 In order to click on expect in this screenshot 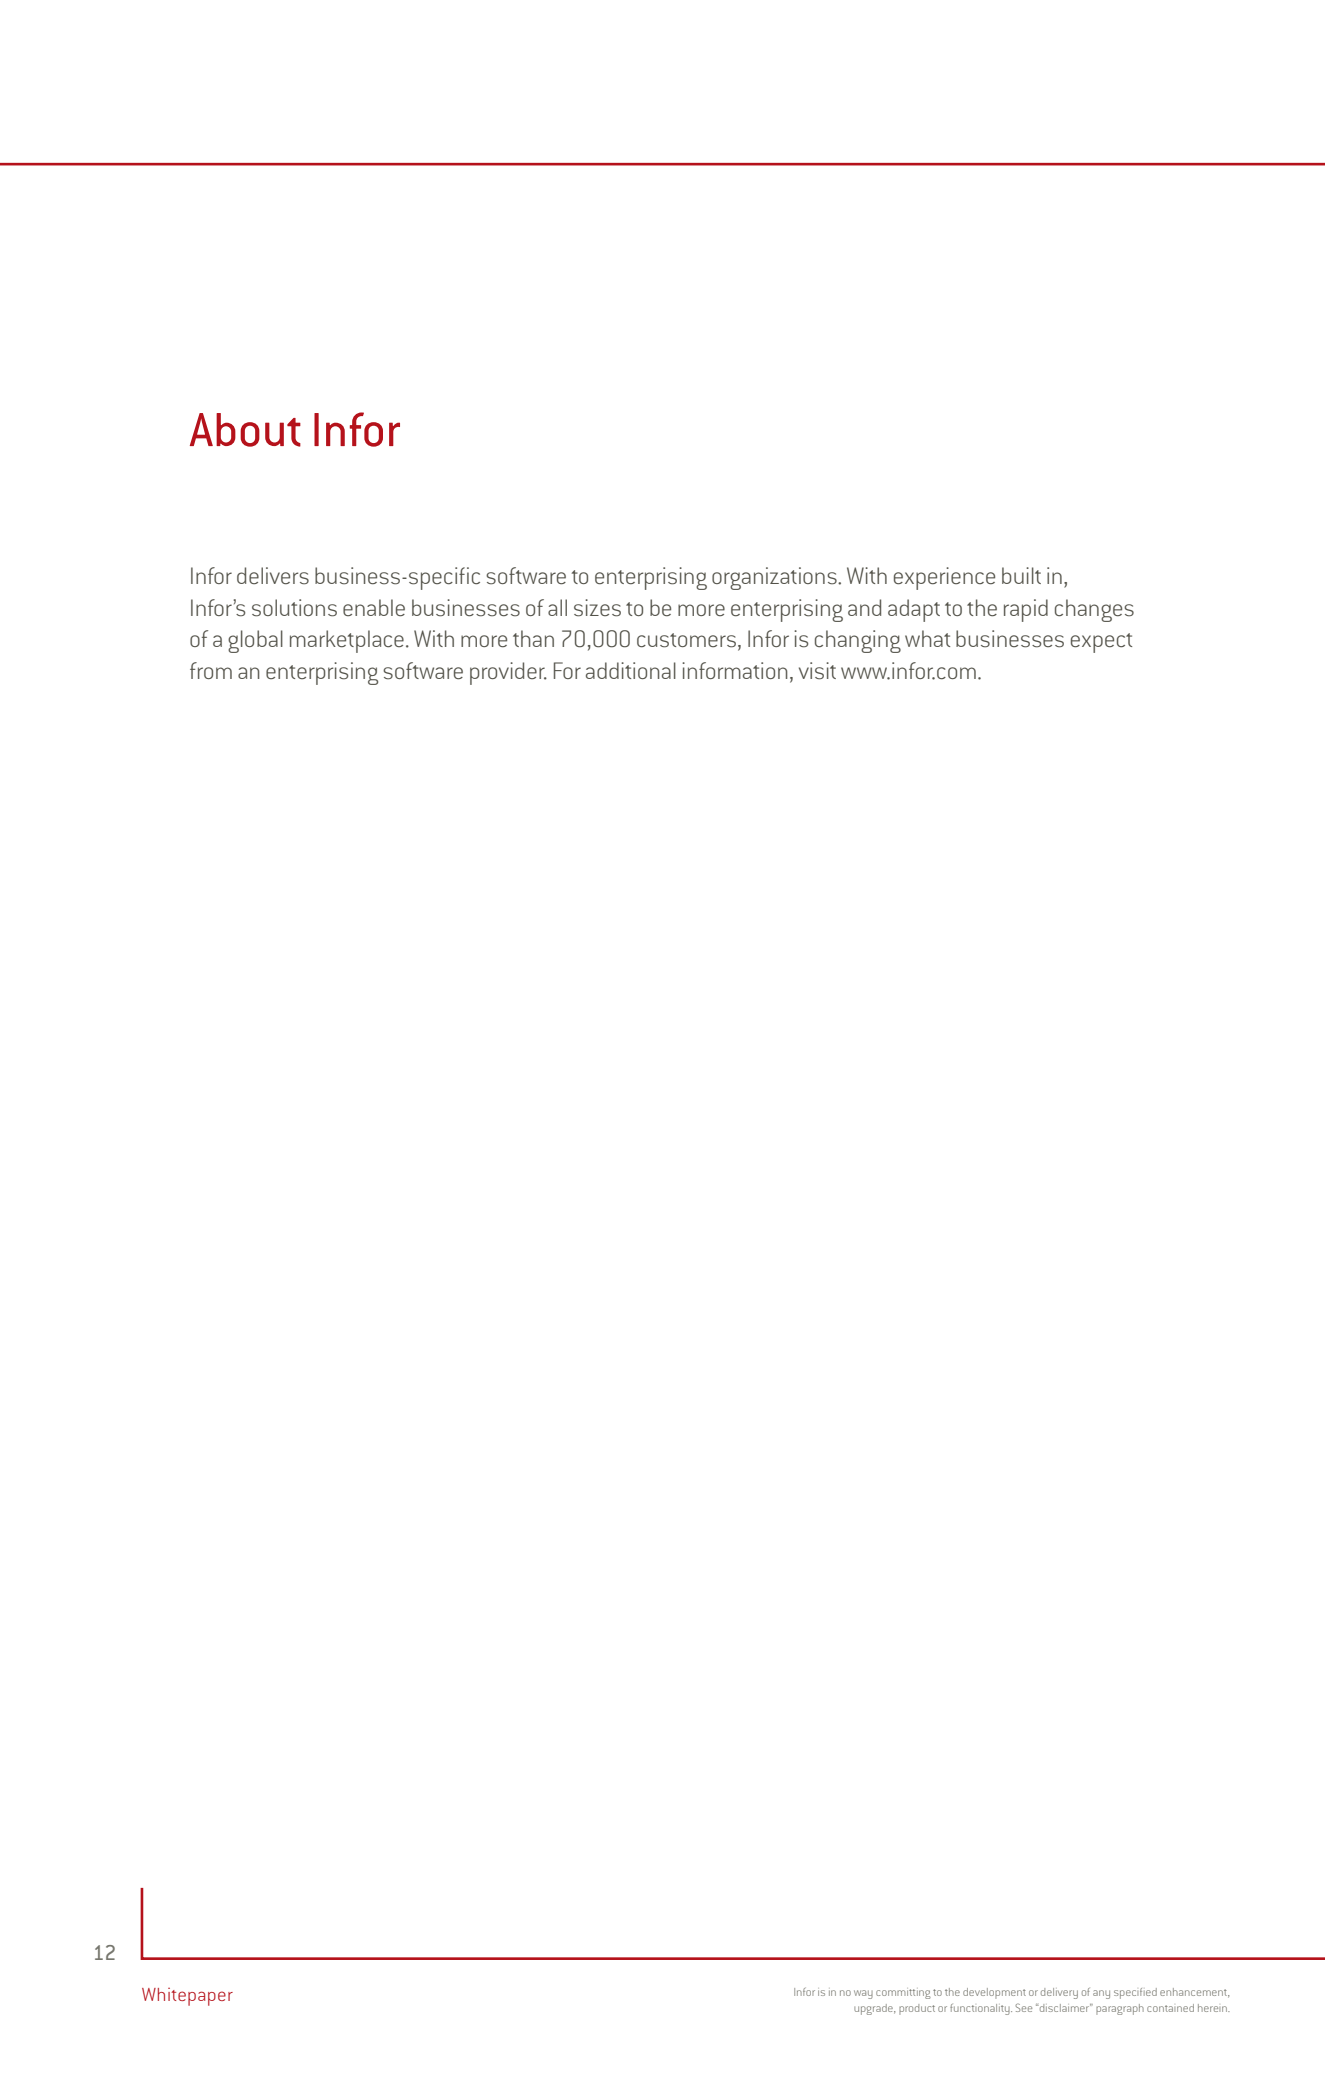, I will do `click(1101, 643)`.
